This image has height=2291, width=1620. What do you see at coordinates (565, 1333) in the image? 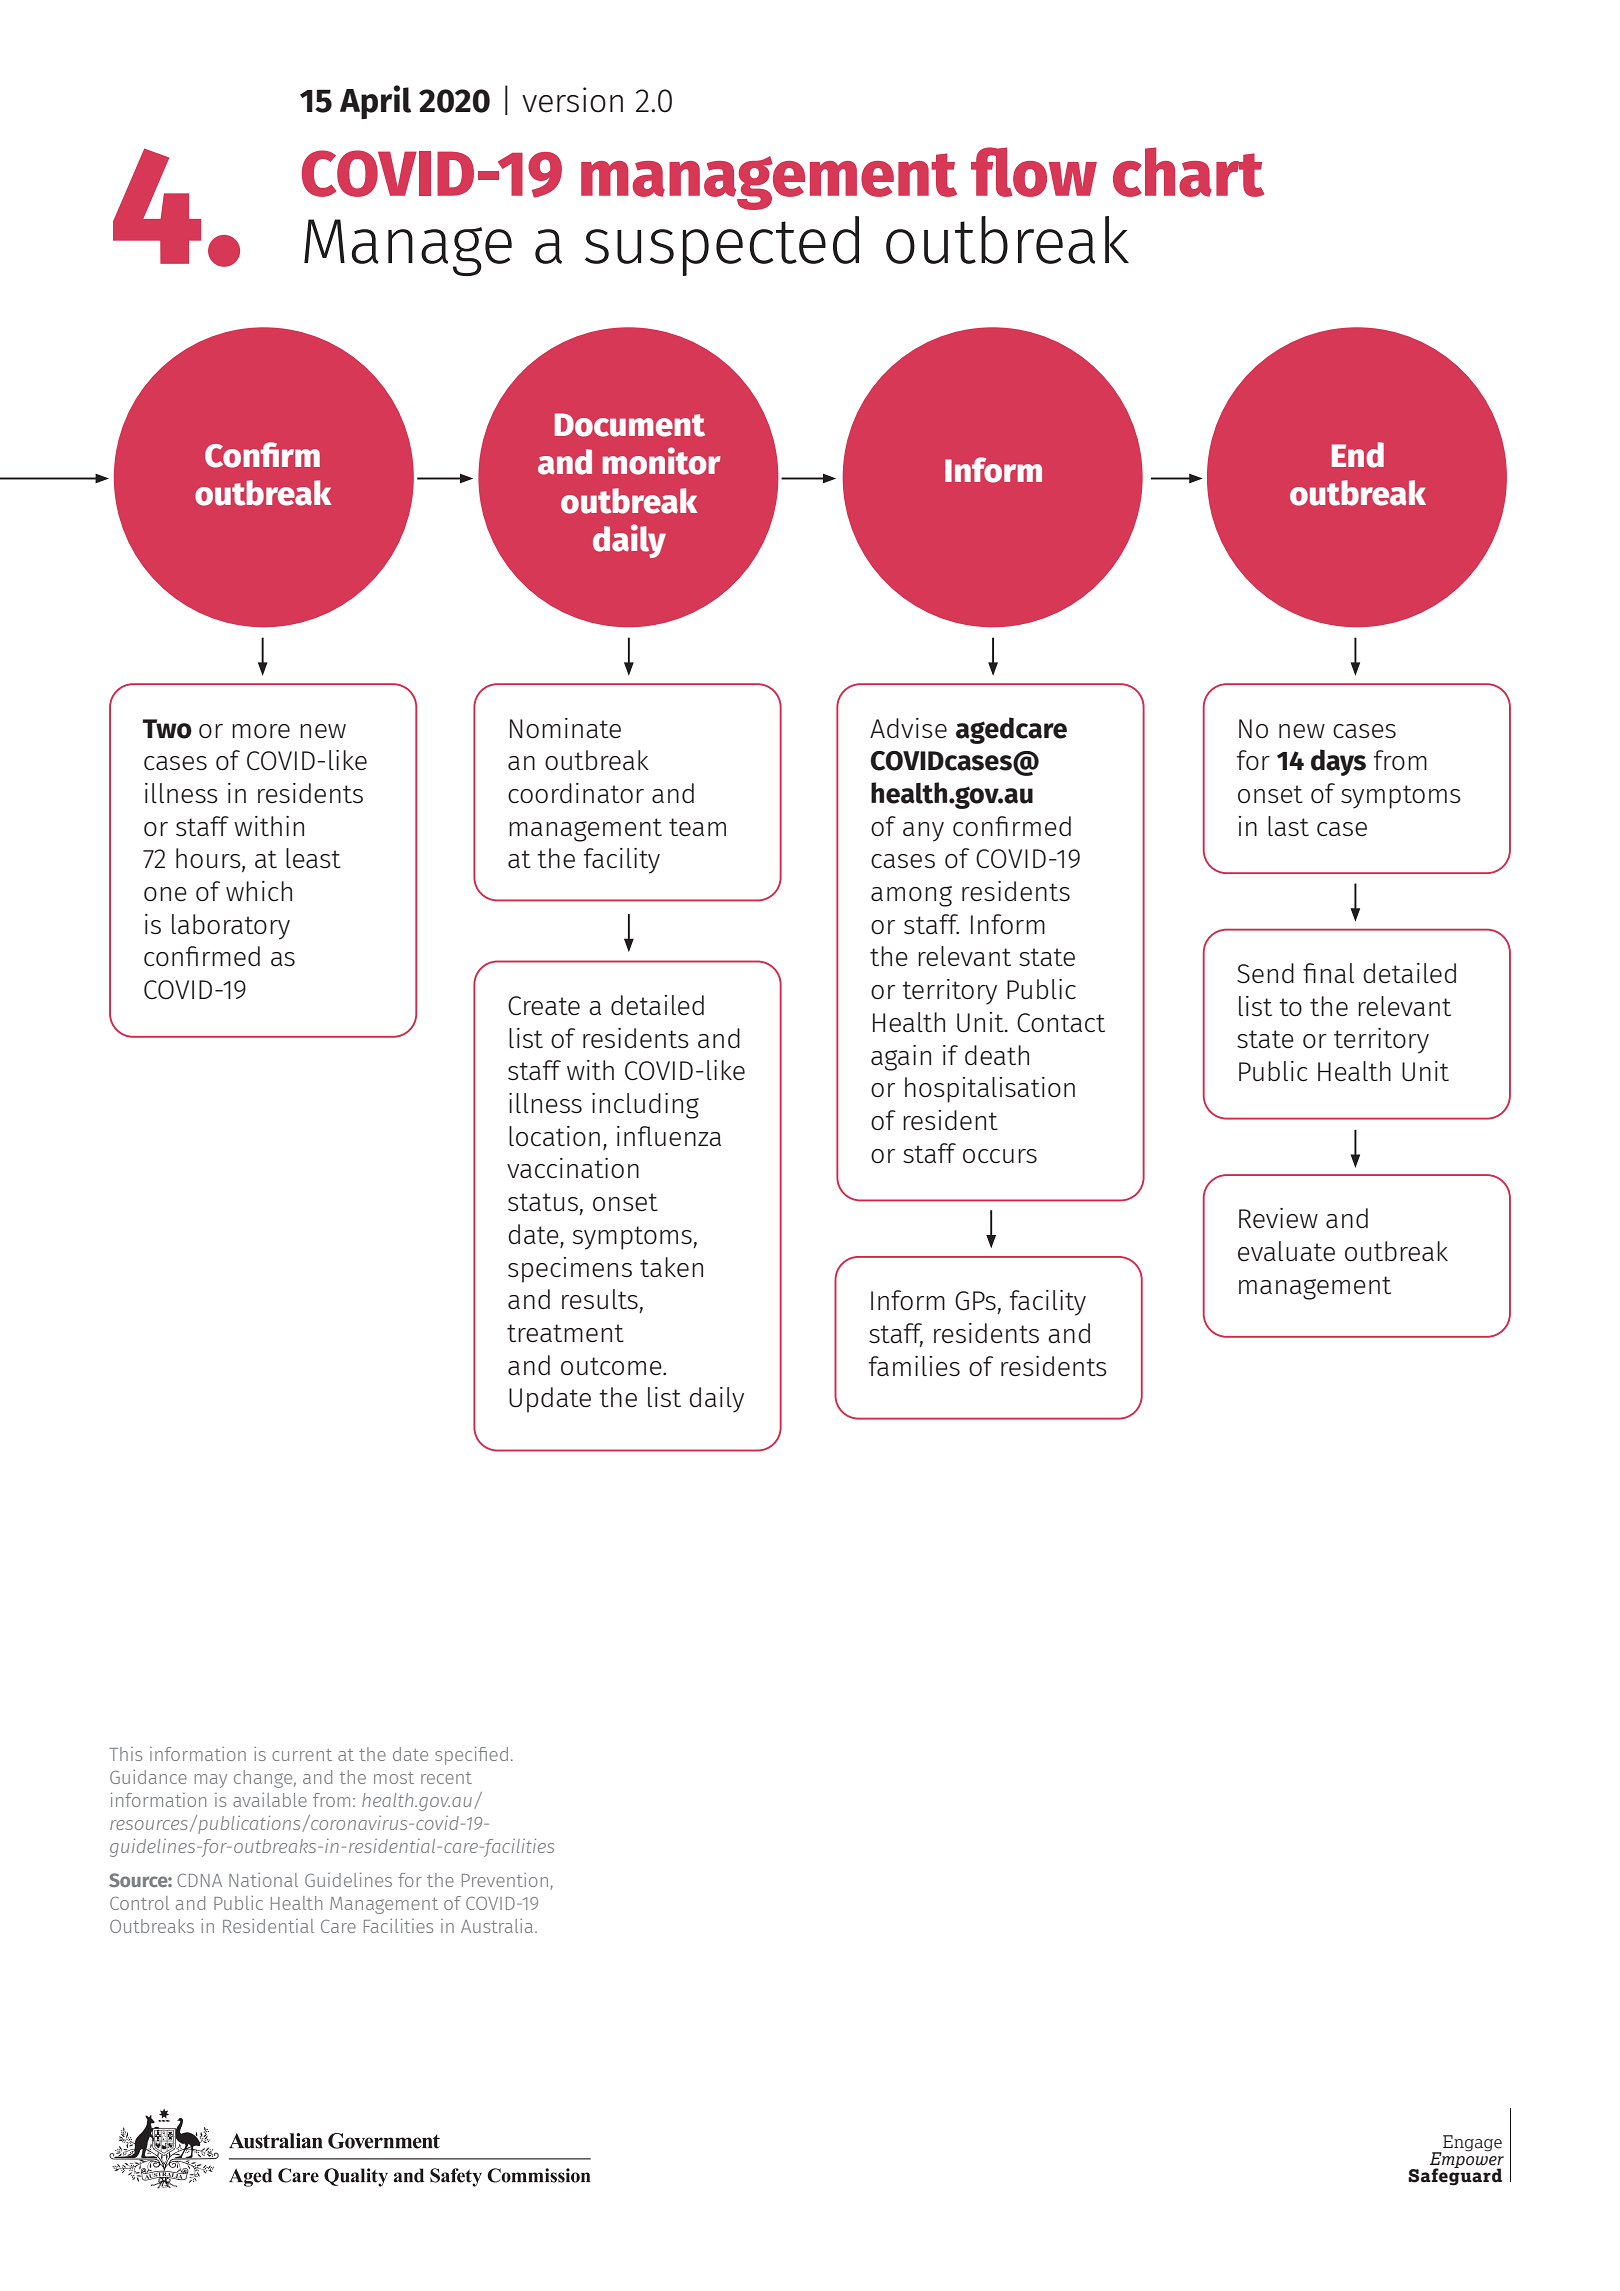
I see `treatment` at bounding box center [565, 1333].
